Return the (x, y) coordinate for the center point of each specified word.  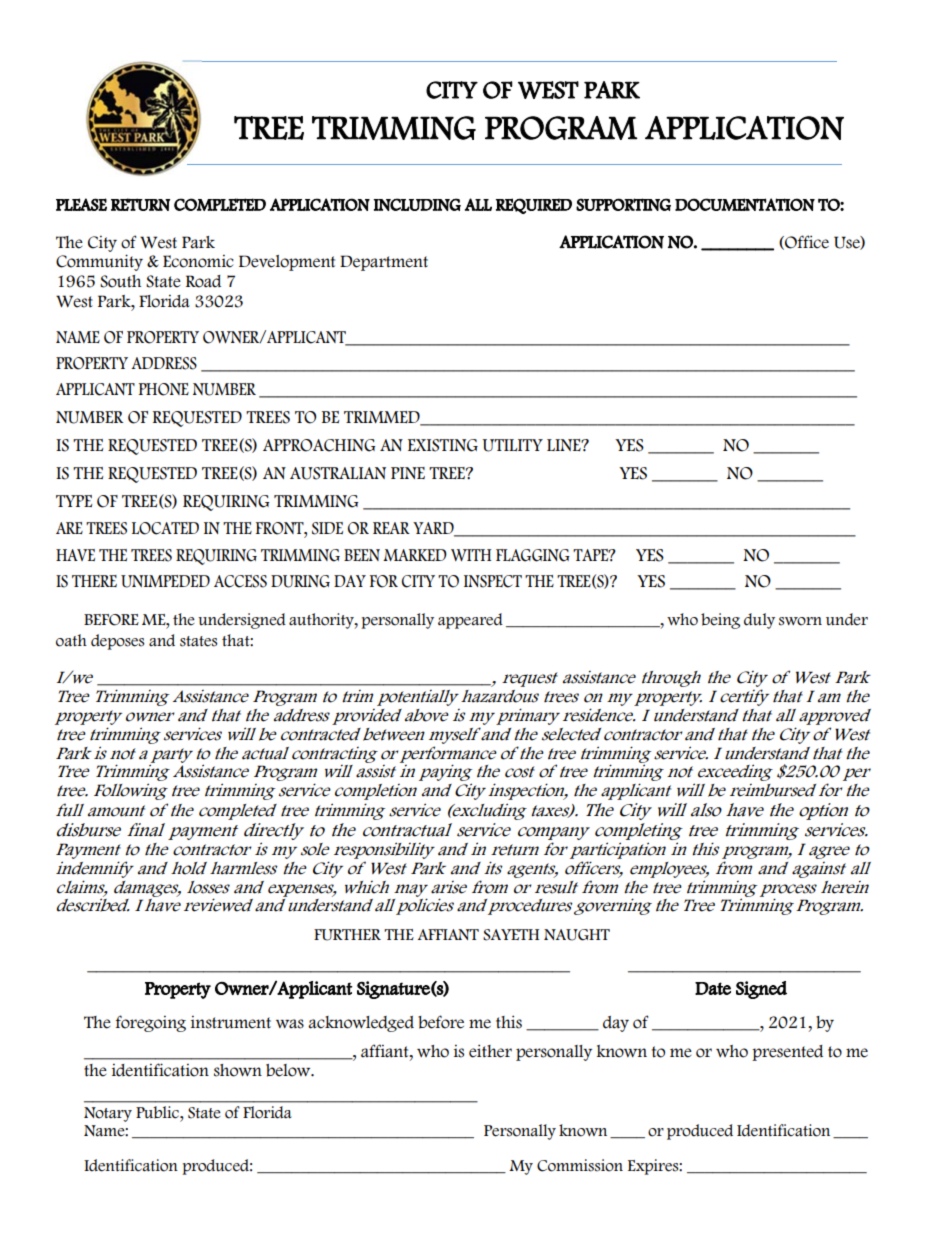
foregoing (151, 1023)
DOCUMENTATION (745, 204)
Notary (108, 1114)
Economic (198, 261)
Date (713, 988)
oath (71, 640)
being (720, 621)
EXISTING (443, 445)
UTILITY (512, 445)
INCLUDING (417, 204)
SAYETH (511, 935)
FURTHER (347, 935)
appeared (470, 621)
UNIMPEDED (165, 581)
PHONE (164, 389)
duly (759, 621)
